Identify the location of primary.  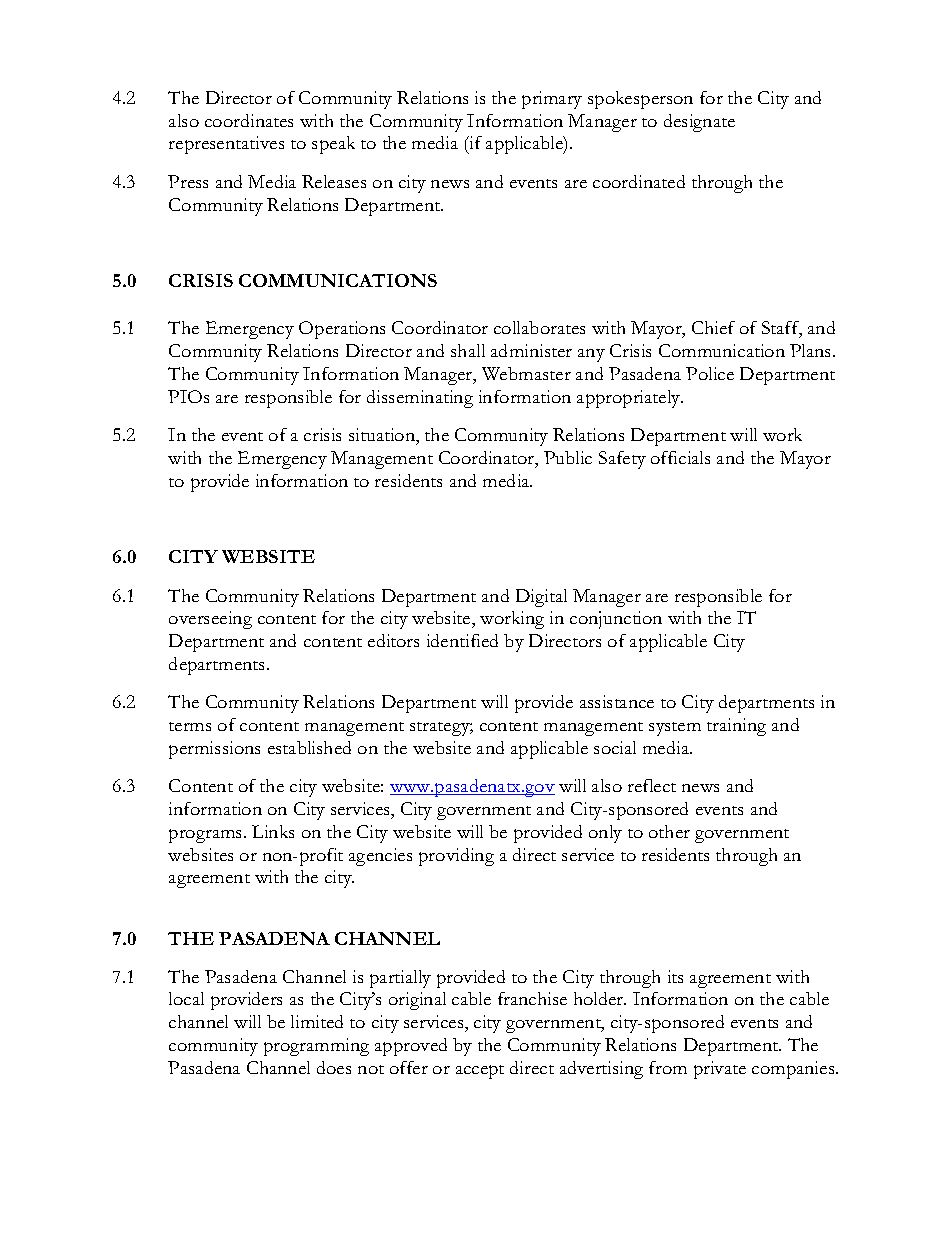
(552, 100).
